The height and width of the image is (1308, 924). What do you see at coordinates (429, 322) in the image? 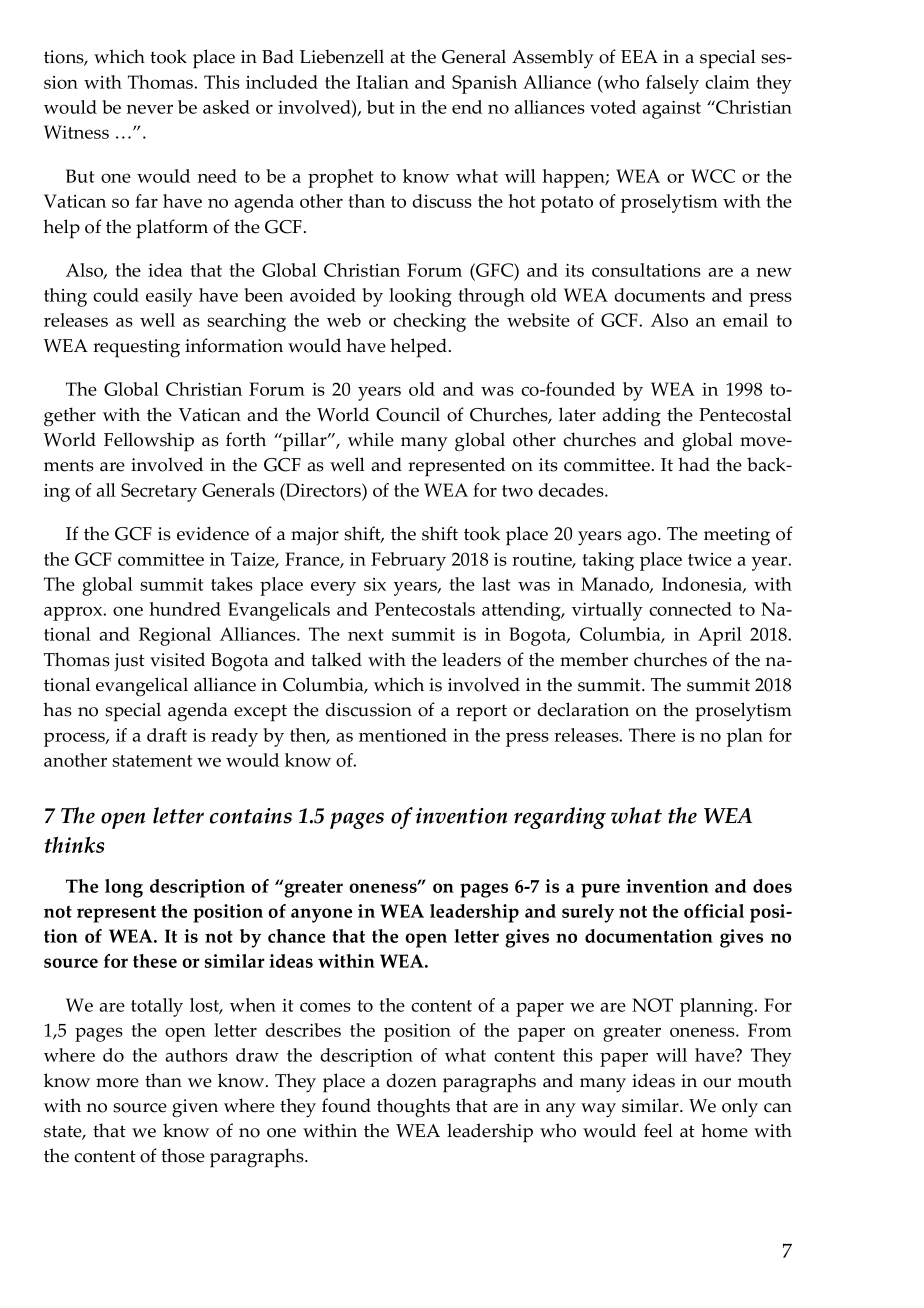
I see `checking` at bounding box center [429, 322].
